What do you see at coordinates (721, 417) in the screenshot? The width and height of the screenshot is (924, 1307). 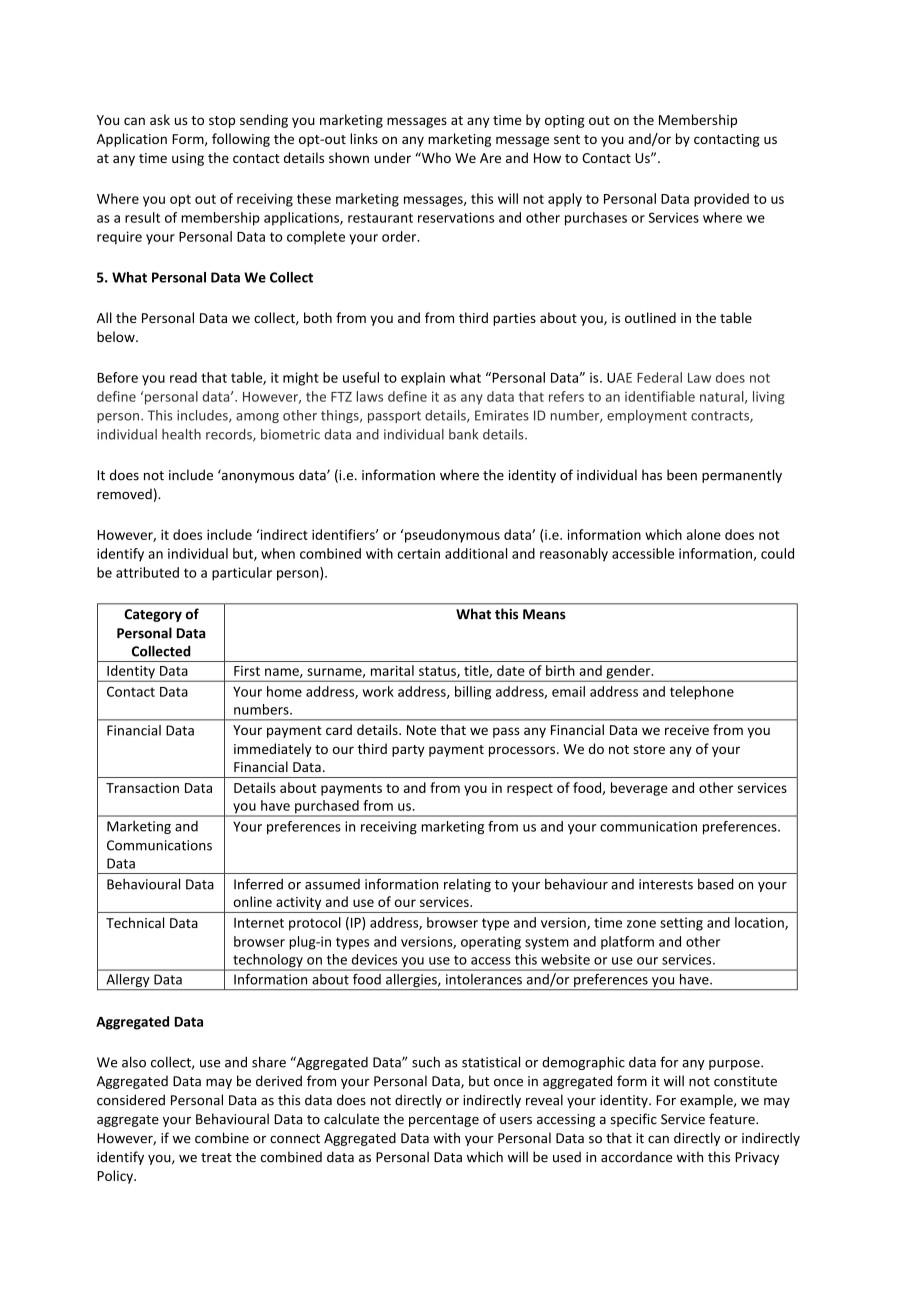 I see `contracts` at bounding box center [721, 417].
